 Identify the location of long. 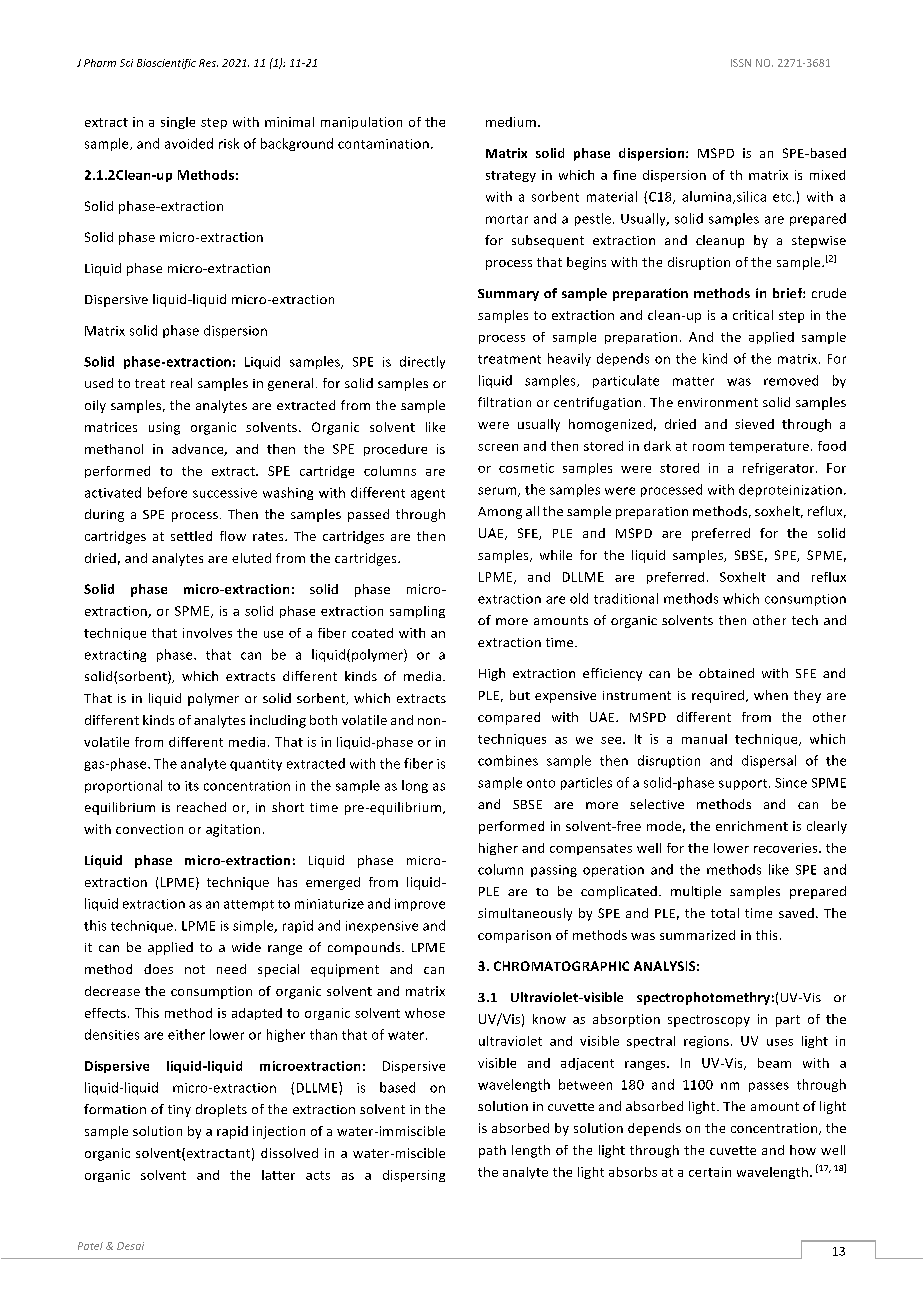
(415, 786).
